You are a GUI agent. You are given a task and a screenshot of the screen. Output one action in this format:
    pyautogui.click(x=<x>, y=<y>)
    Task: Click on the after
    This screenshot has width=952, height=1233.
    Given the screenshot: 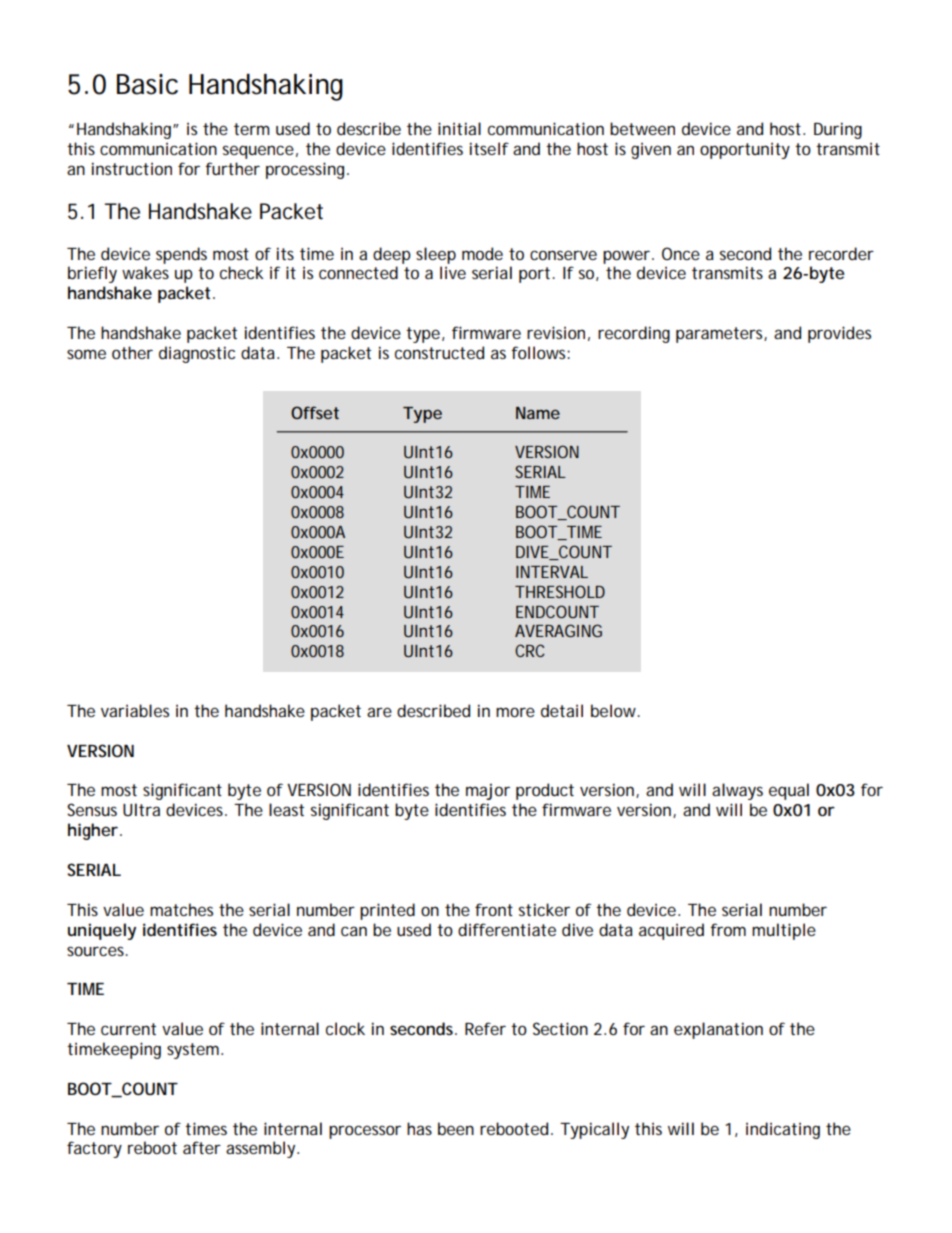 What is the action you would take?
    pyautogui.click(x=202, y=1147)
